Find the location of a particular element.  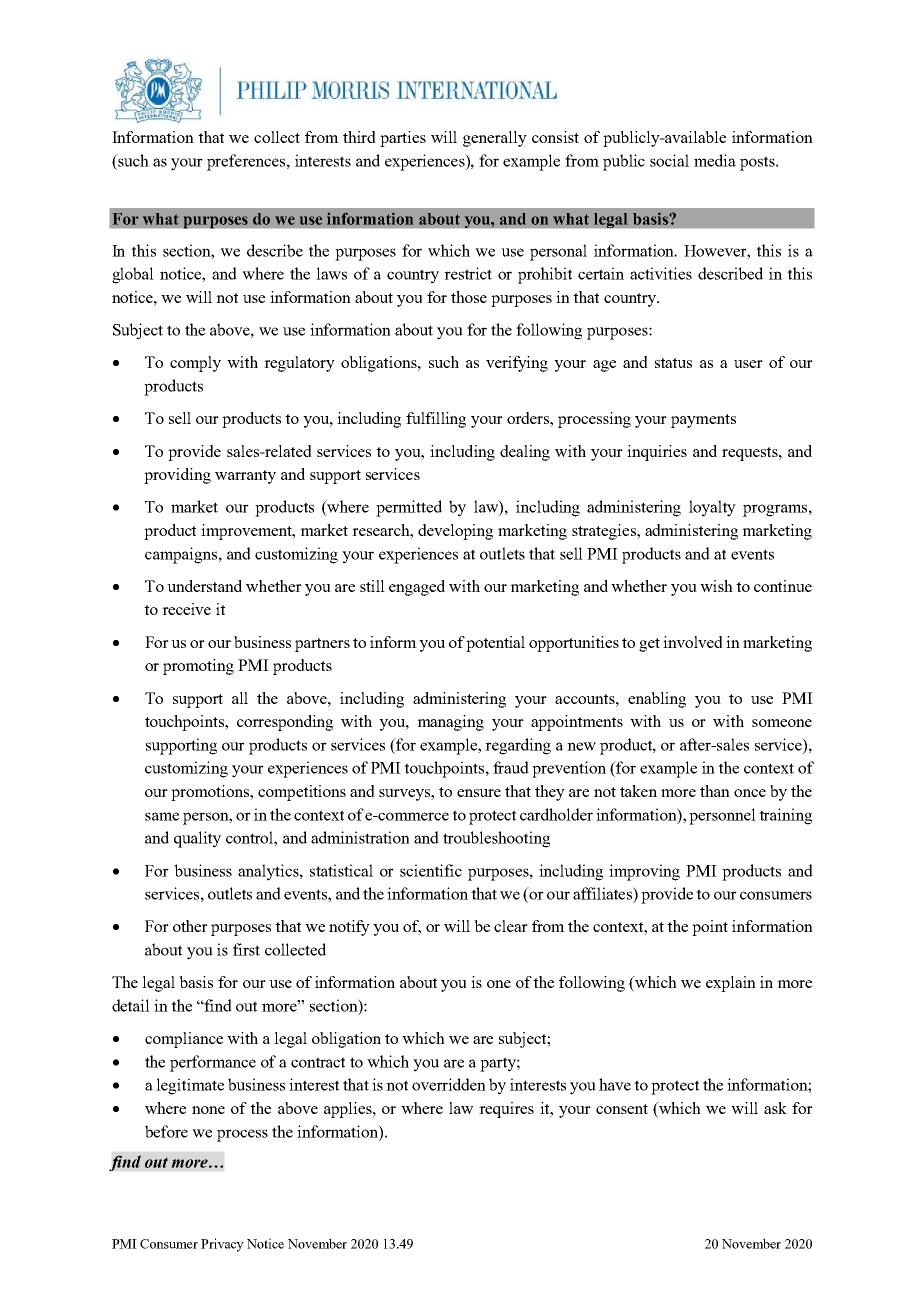

payments is located at coordinates (703, 421).
